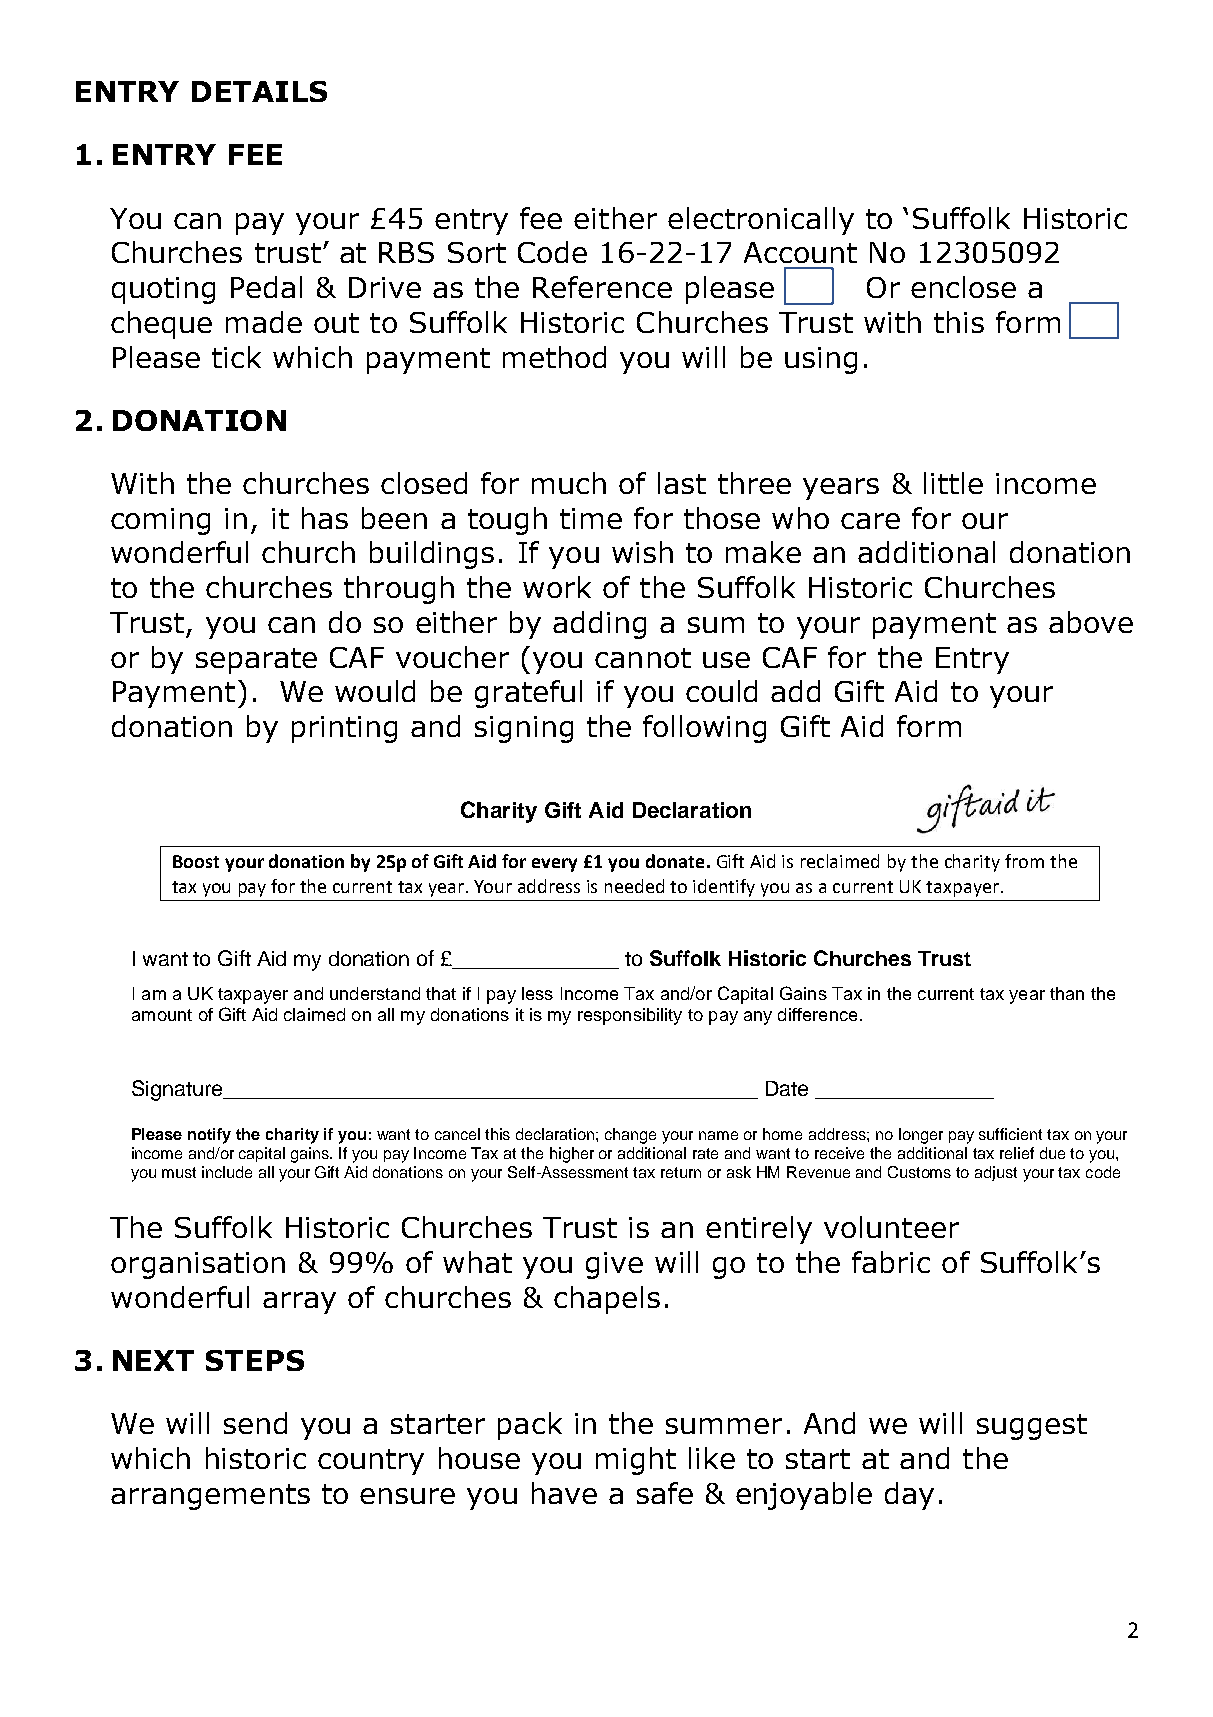 The width and height of the page is (1213, 1717). I want to click on Boost, so click(196, 861).
